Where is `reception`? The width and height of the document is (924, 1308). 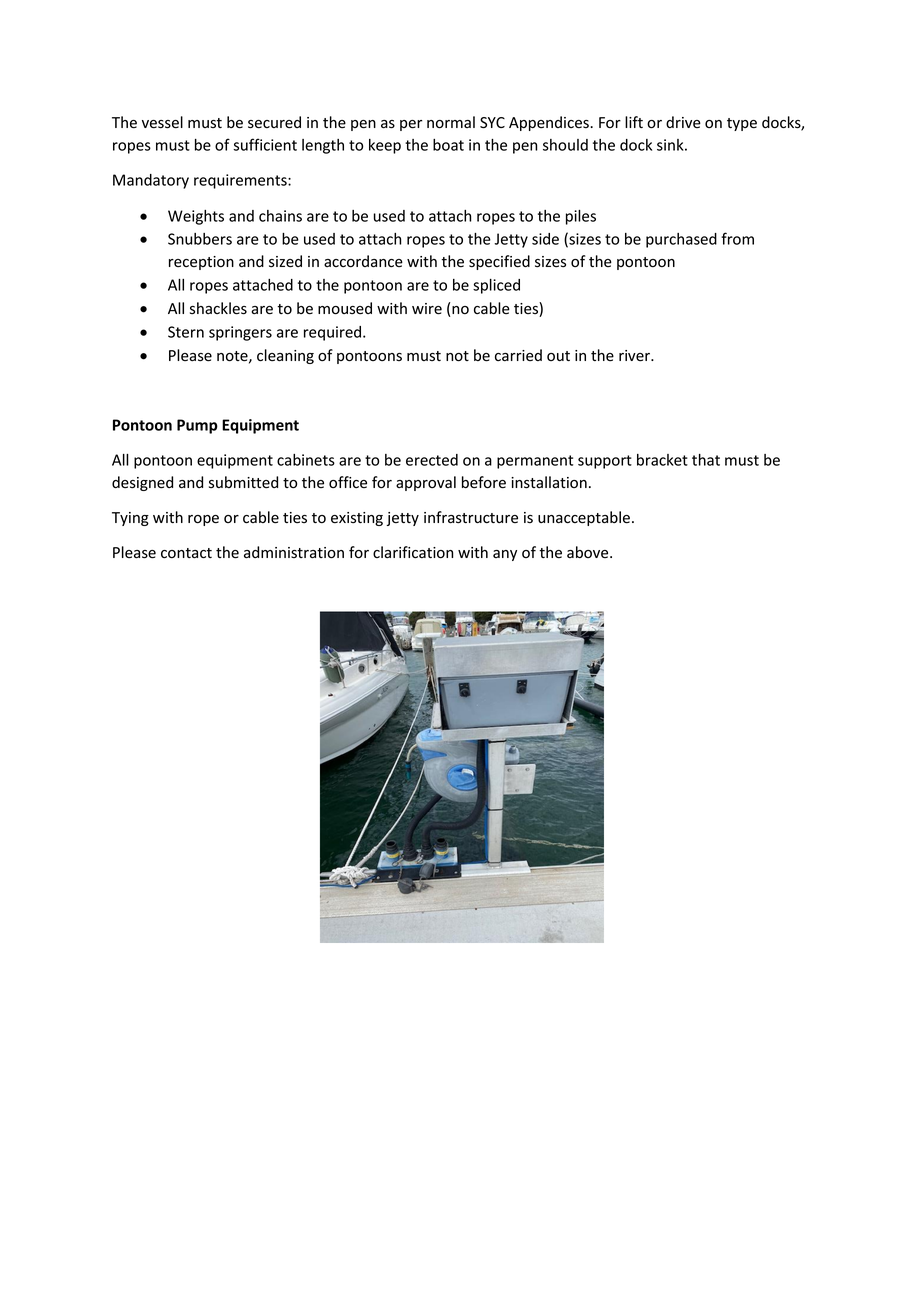 reception is located at coordinates (201, 263).
